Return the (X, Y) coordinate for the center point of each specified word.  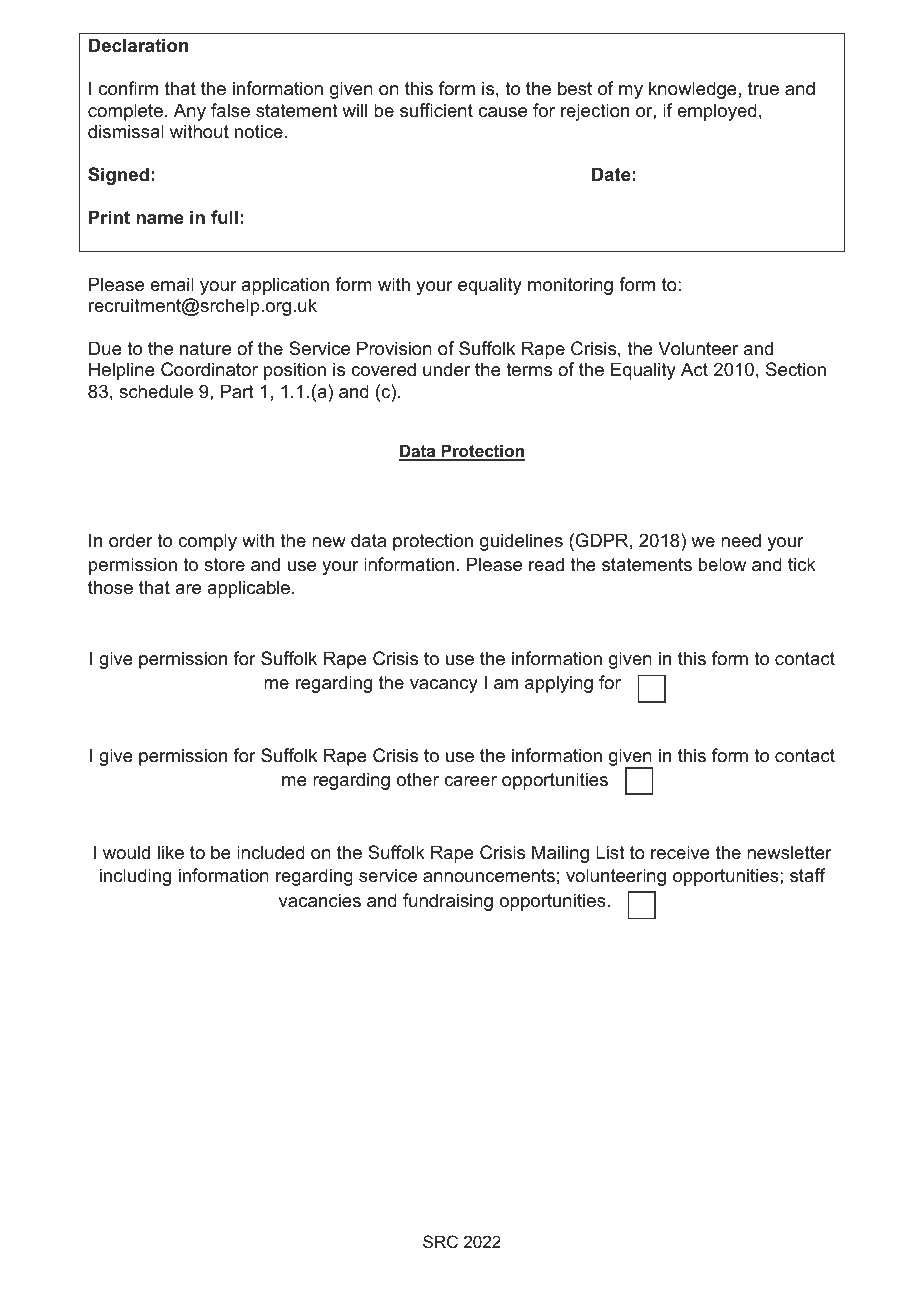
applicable (250, 589)
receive (680, 852)
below (722, 564)
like (171, 852)
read (546, 564)
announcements (489, 876)
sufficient (436, 110)
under (446, 369)
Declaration (138, 45)
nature (205, 349)
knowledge (693, 90)
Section (796, 369)
